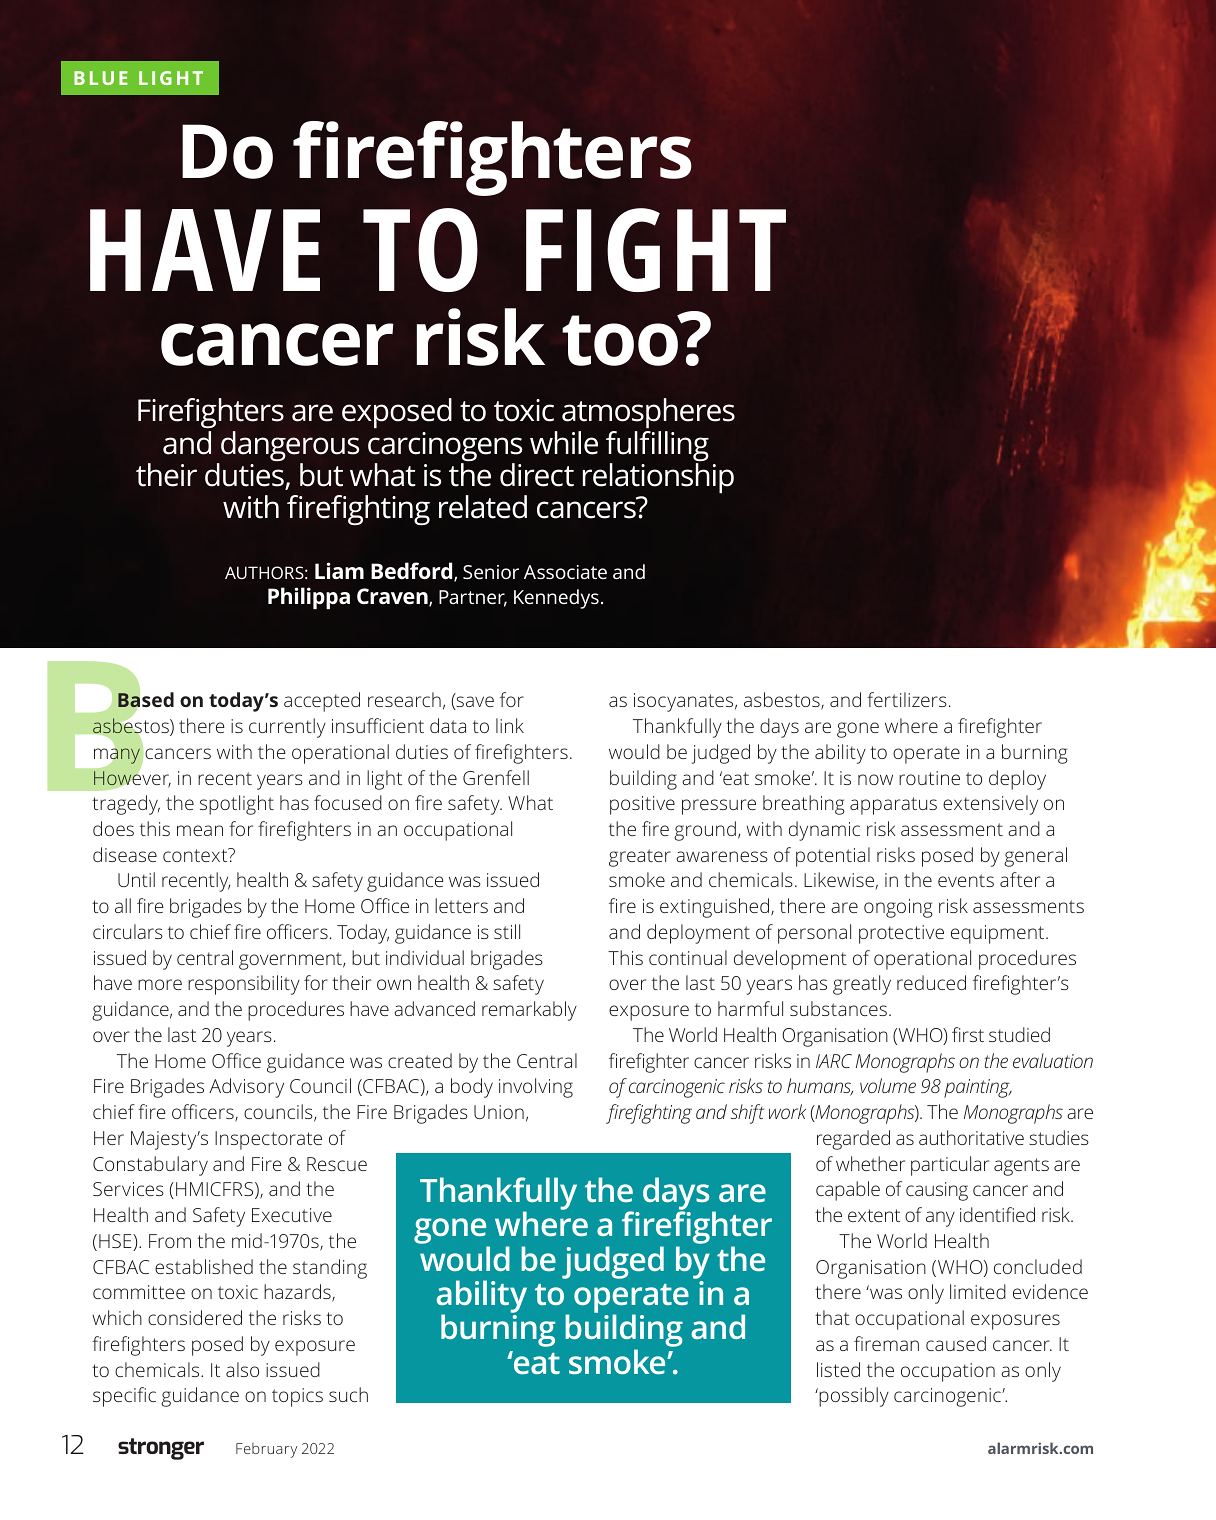  What do you see at coordinates (348, 1394) in the screenshot?
I see `such` at bounding box center [348, 1394].
